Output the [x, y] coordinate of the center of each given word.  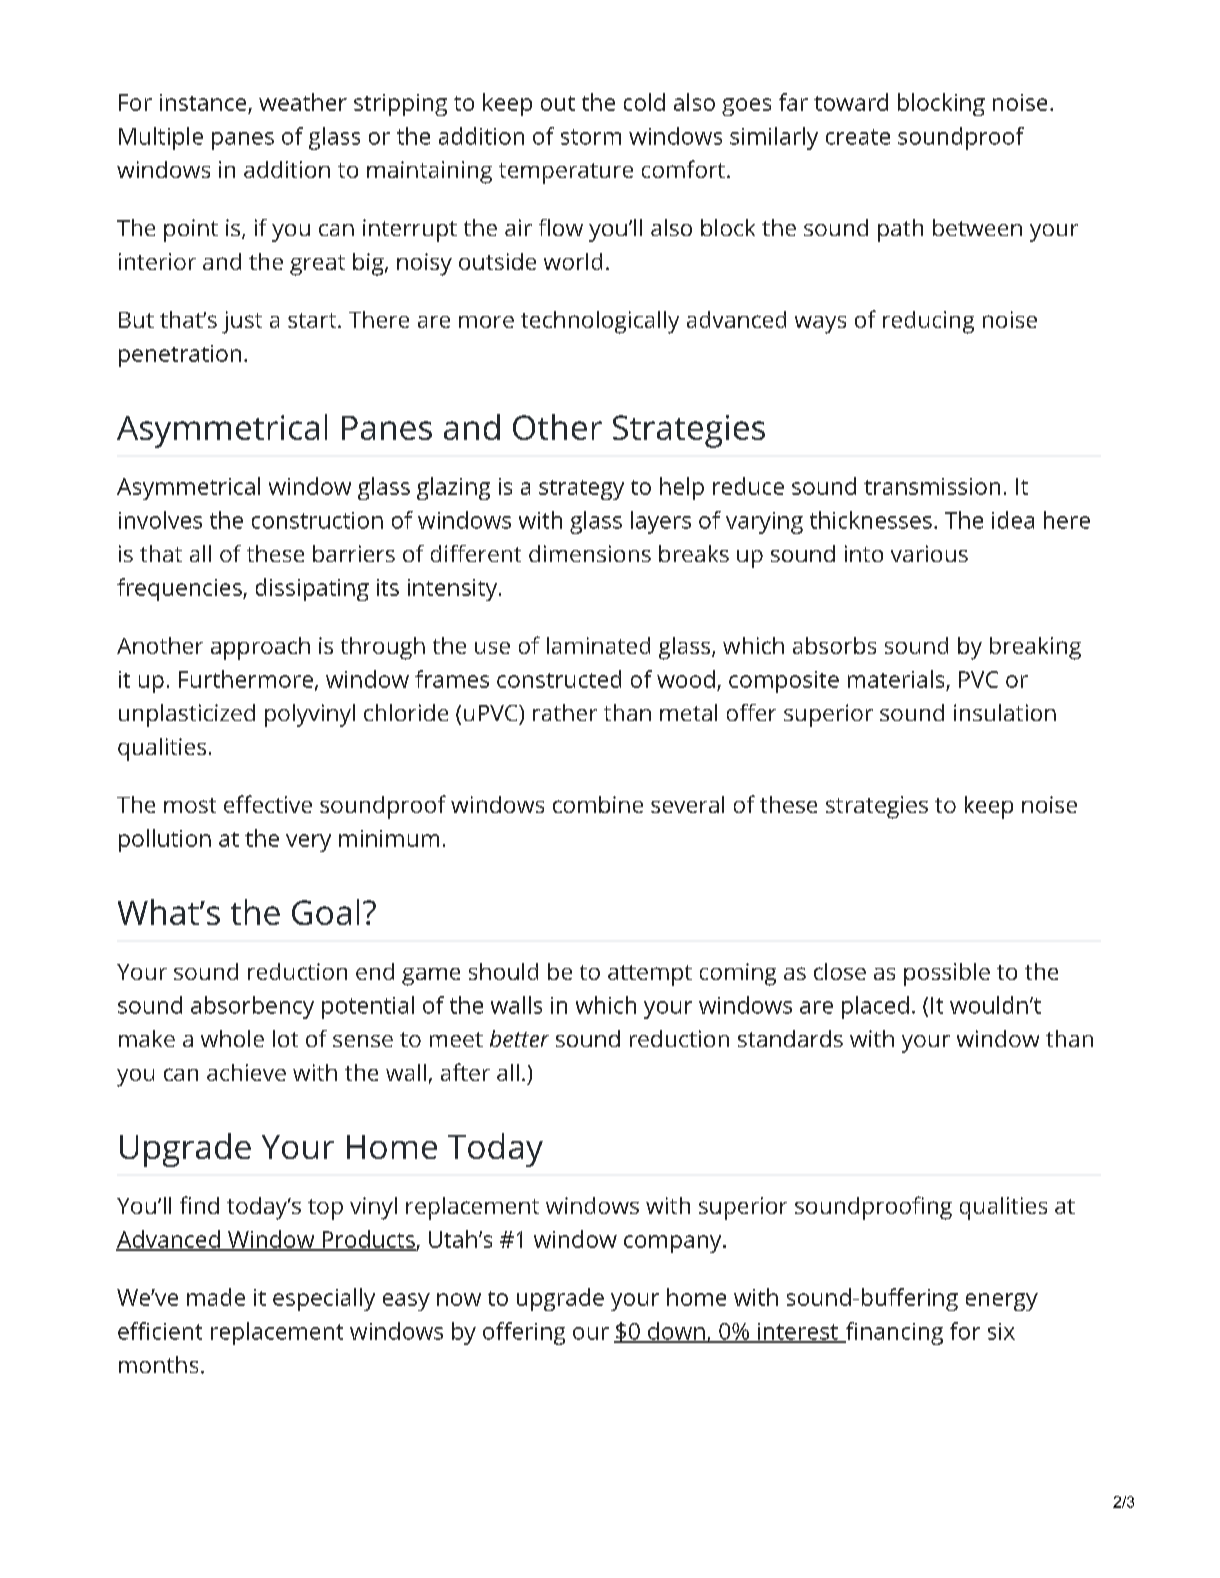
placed [875, 1007]
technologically [600, 322]
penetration [180, 356]
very [308, 843]
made [216, 1297]
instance [203, 102]
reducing [928, 322]
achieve [246, 1072]
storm [591, 137]
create [858, 137]
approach [260, 648]
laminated [598, 645]
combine [598, 804]
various [929, 553]
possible [947, 974]
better [519, 1038]
